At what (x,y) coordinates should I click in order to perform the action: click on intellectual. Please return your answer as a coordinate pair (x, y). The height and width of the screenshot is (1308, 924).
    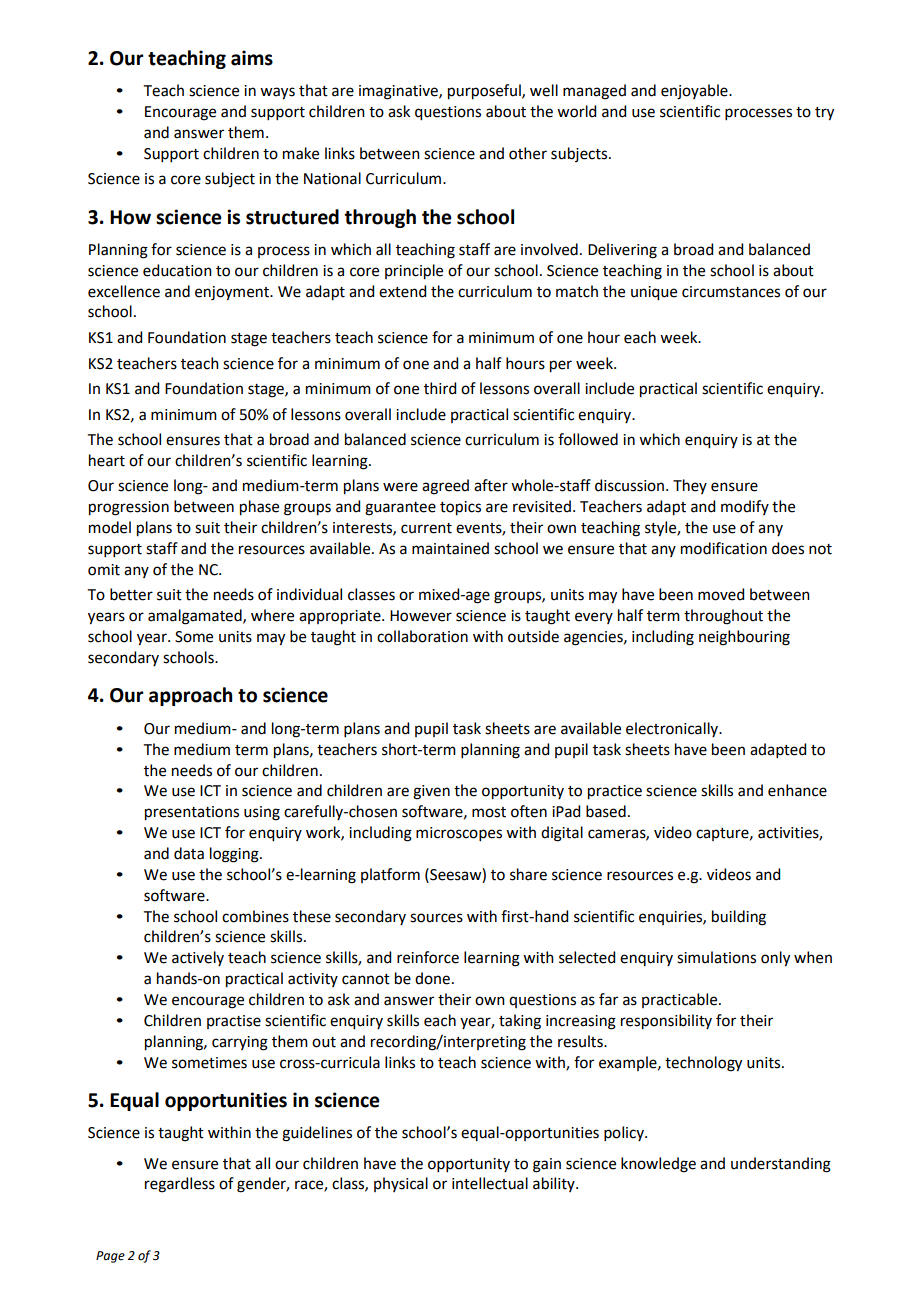
    Looking at the image, I should click on (490, 1183).
